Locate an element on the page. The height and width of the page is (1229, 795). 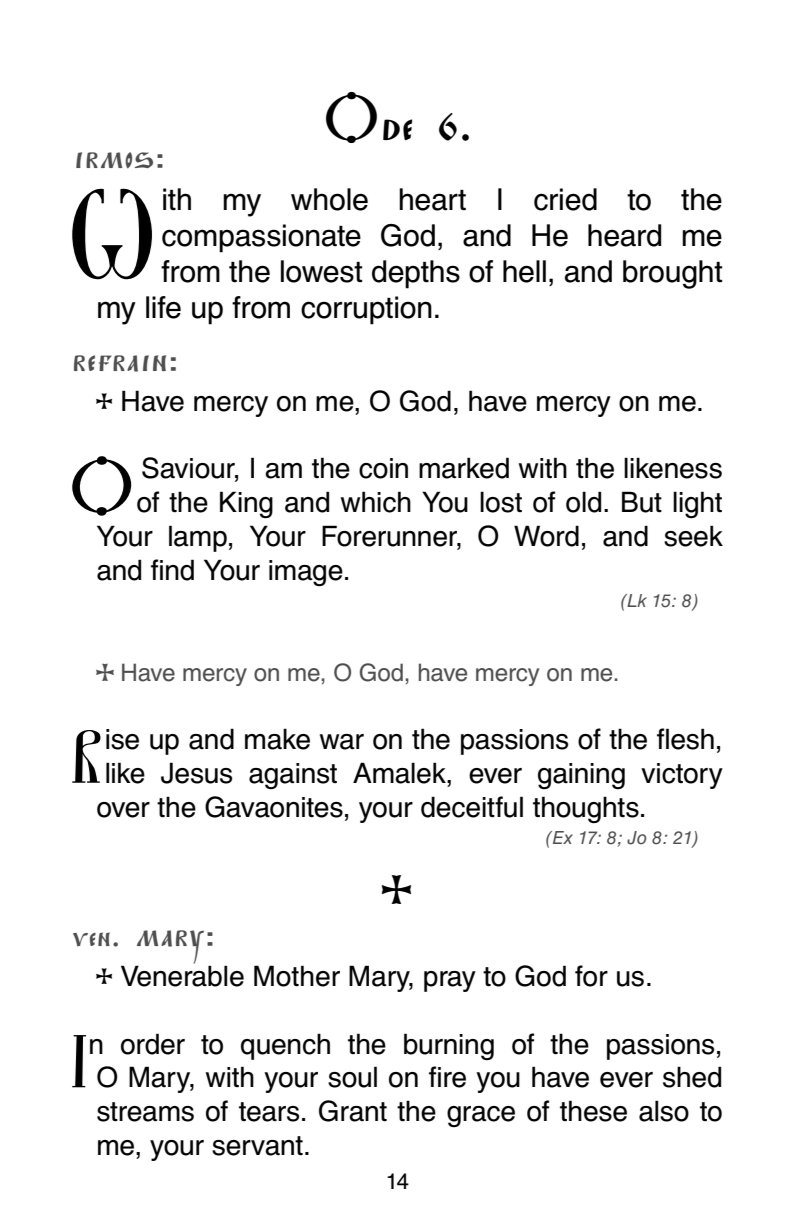
heard is located at coordinates (624, 235).
